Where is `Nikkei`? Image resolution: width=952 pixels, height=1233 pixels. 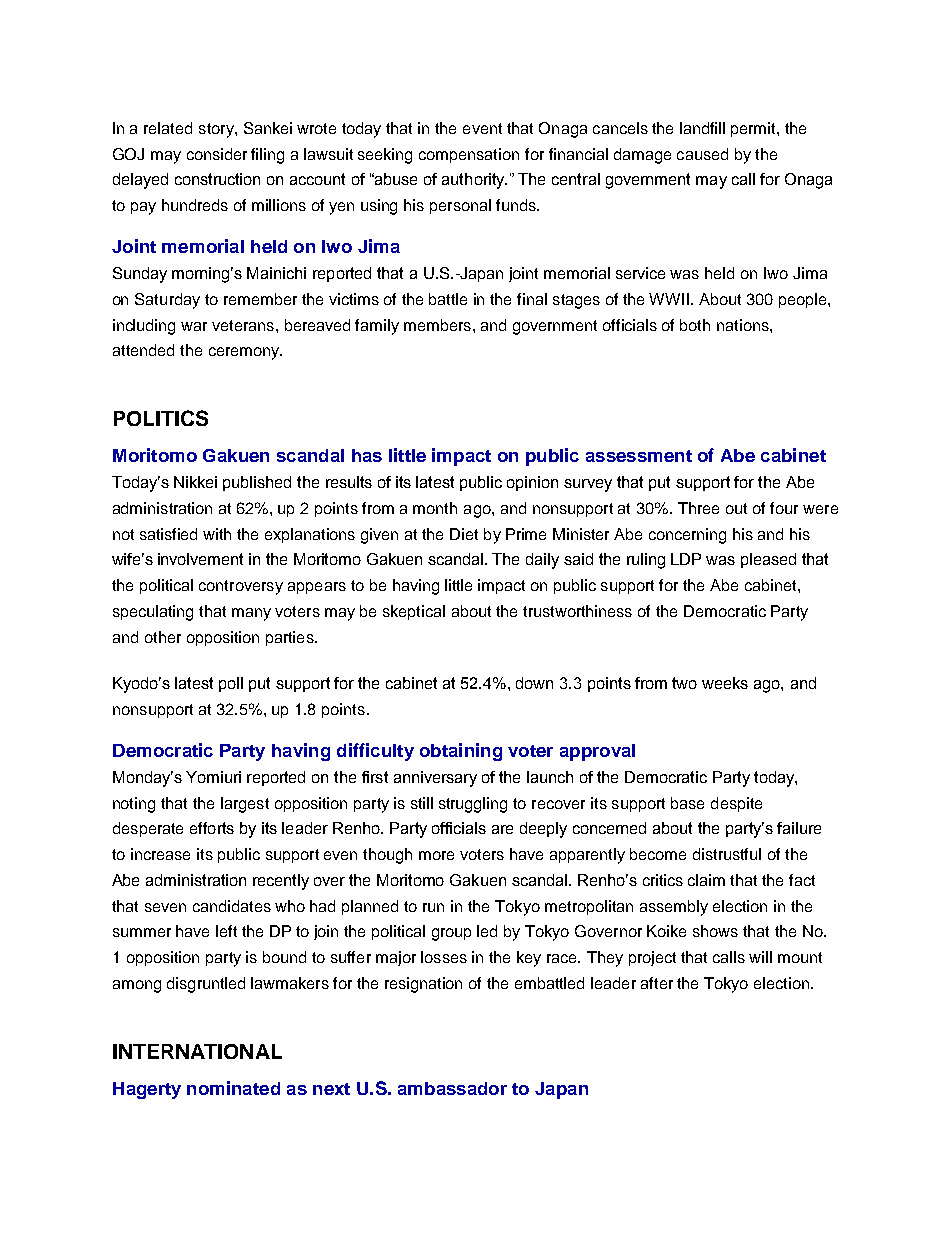
Nikkei is located at coordinates (195, 482).
